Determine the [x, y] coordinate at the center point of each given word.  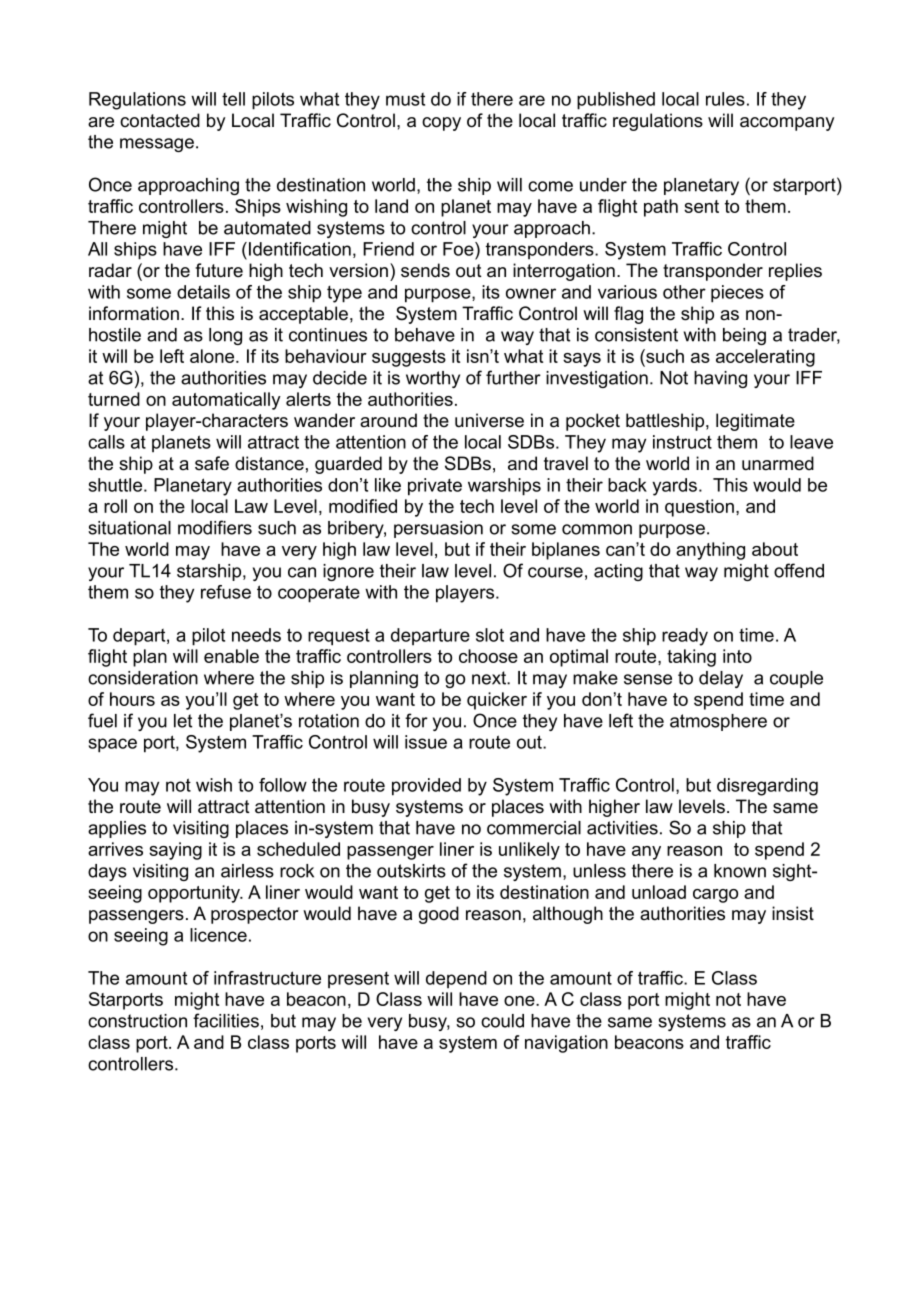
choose [488, 656]
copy [441, 124]
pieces [737, 294]
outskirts [411, 871]
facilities [226, 1020]
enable [231, 656]
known [740, 871]
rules [725, 99]
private [435, 487]
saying [175, 851]
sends [425, 270]
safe [212, 463]
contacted [160, 120]
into [737, 656]
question [699, 508]
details [203, 292]
